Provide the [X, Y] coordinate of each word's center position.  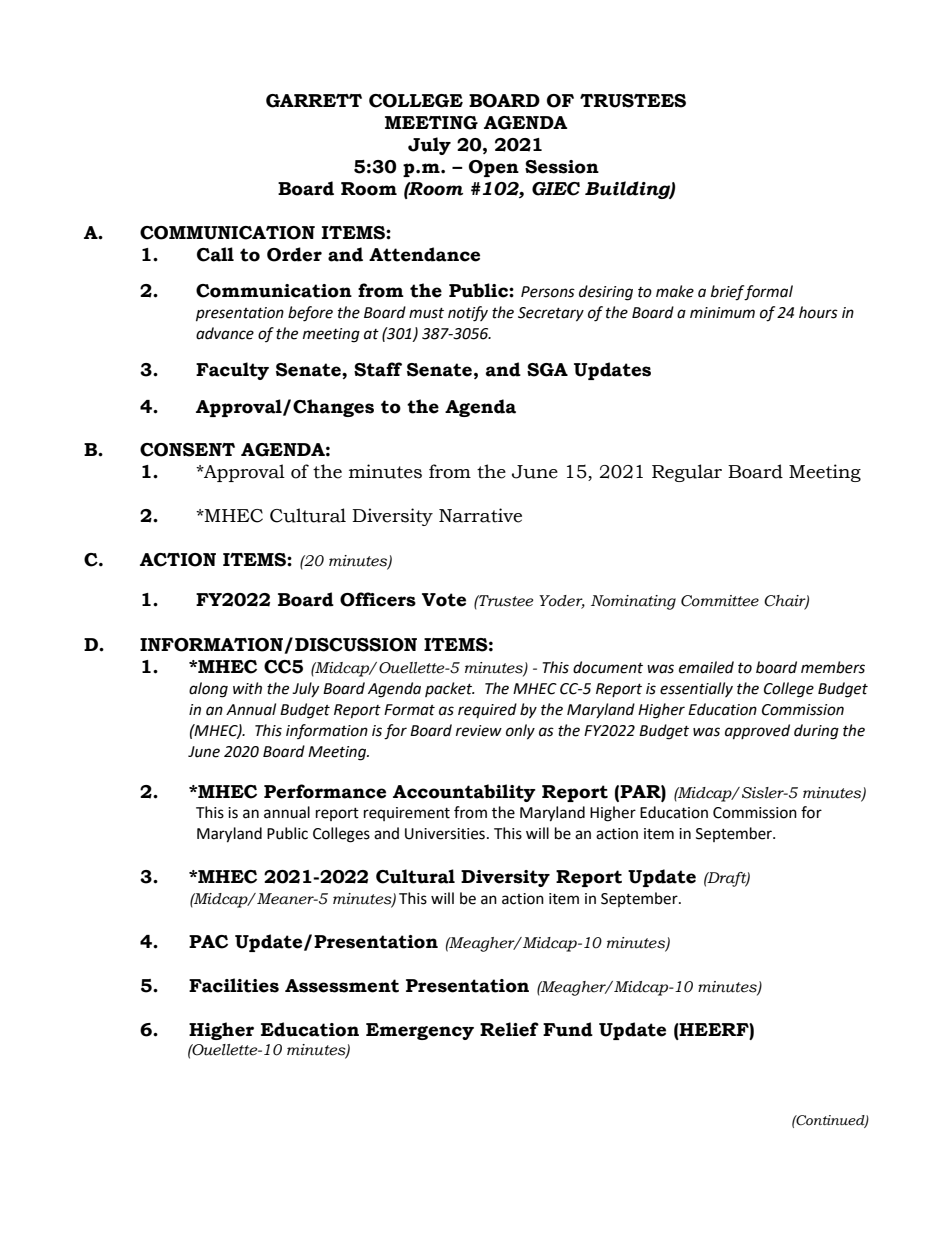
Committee [720, 601]
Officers [378, 599]
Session [562, 167]
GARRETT [314, 101]
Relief [509, 1029]
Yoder [562, 602]
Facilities [234, 985]
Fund [568, 1029]
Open [494, 168]
